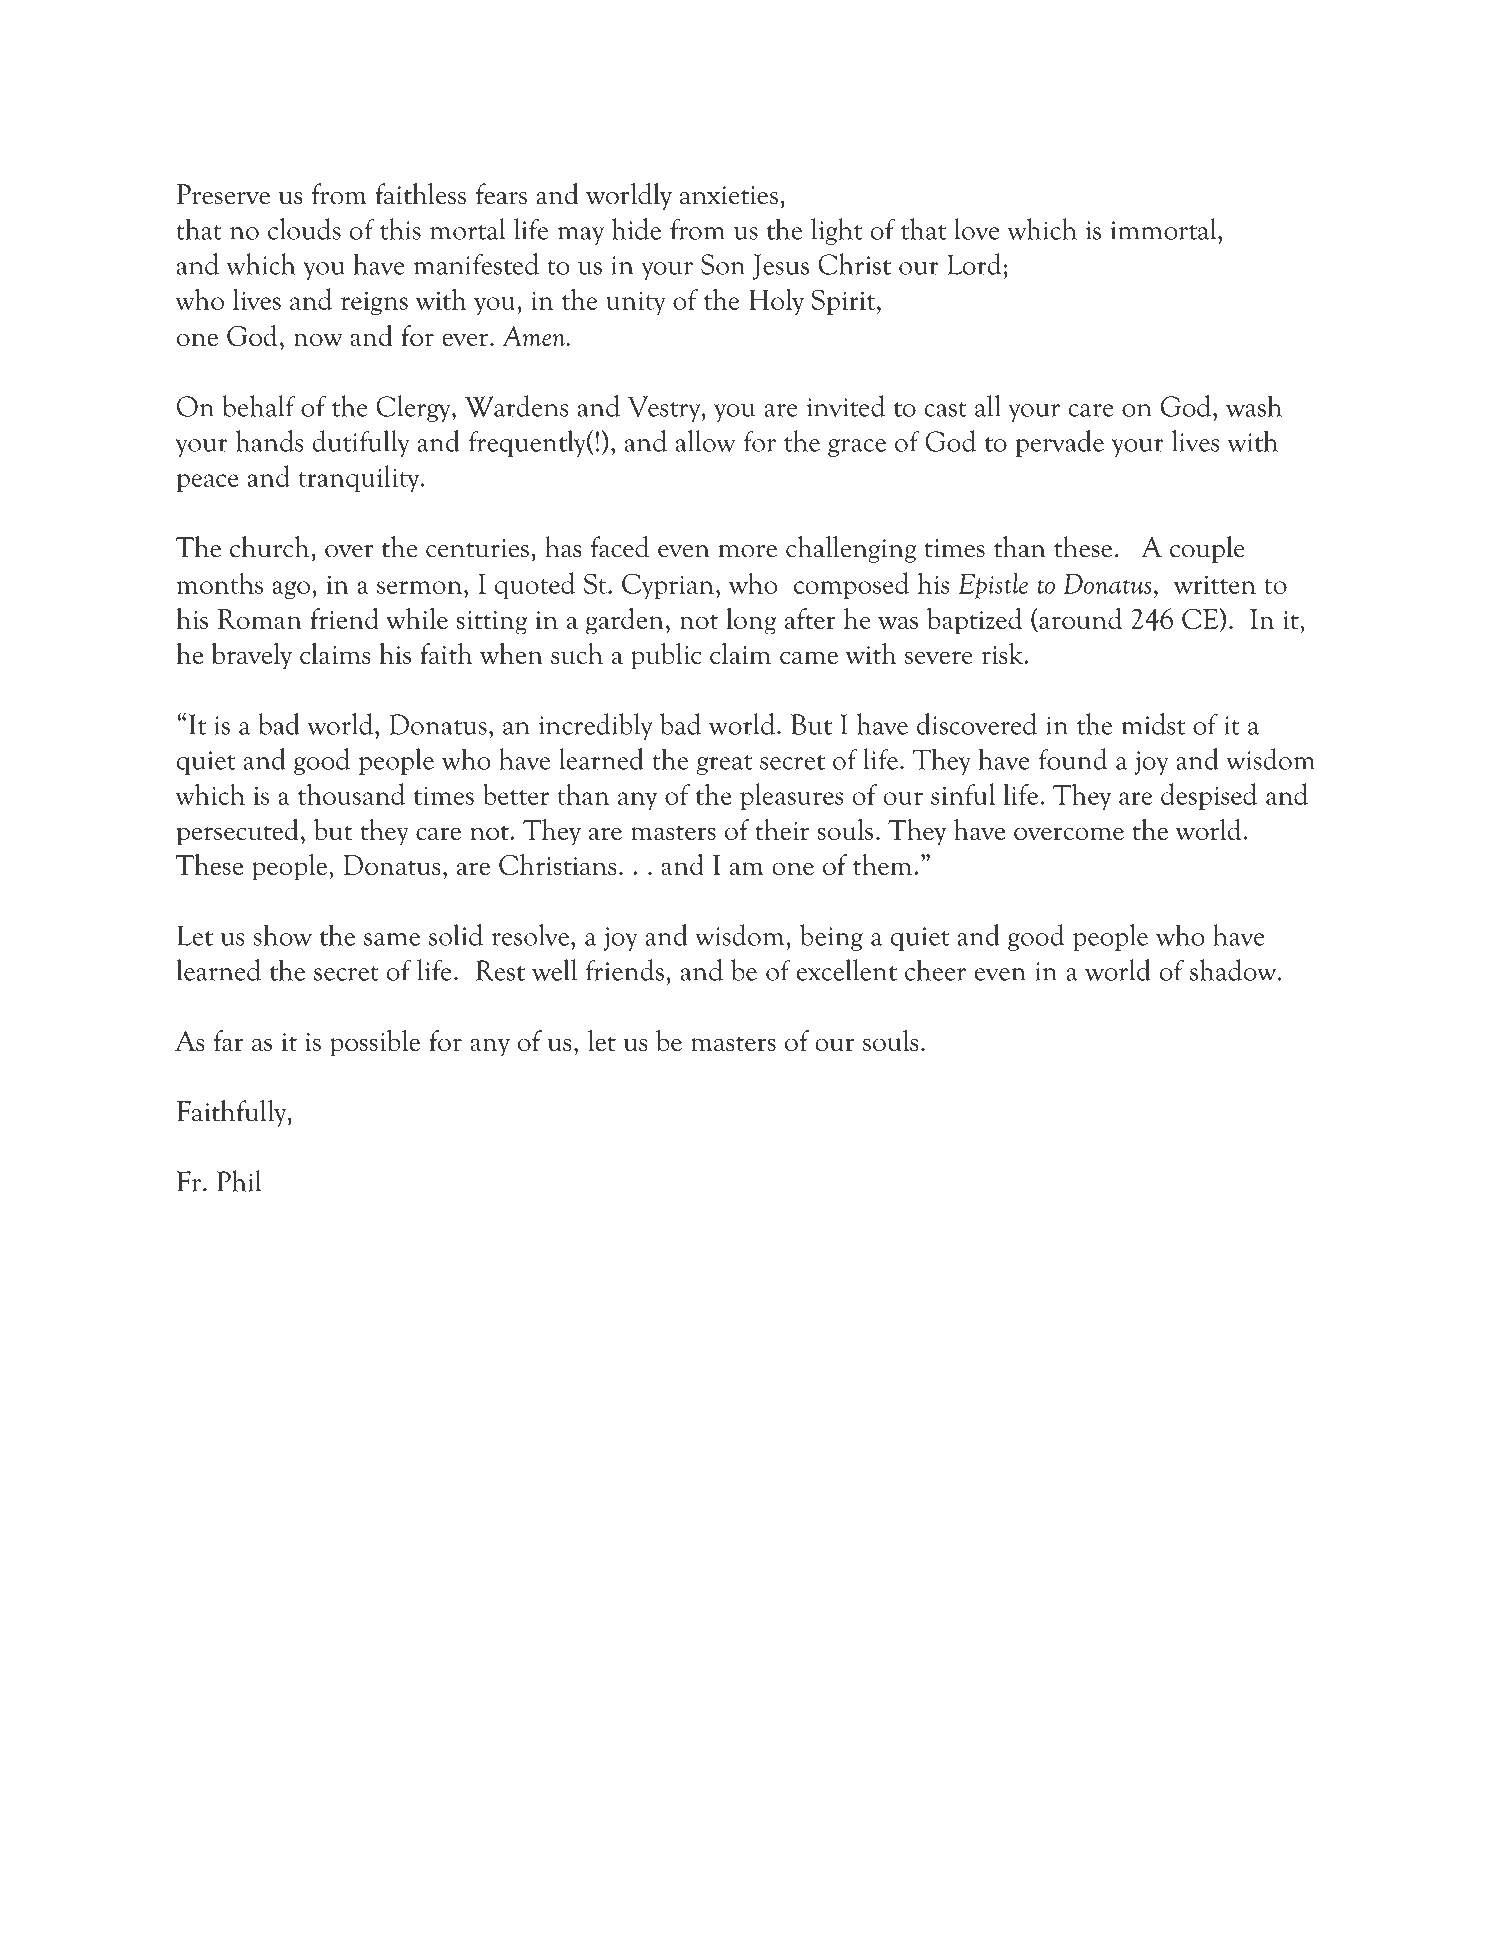  I want to click on excellent, so click(847, 970).
